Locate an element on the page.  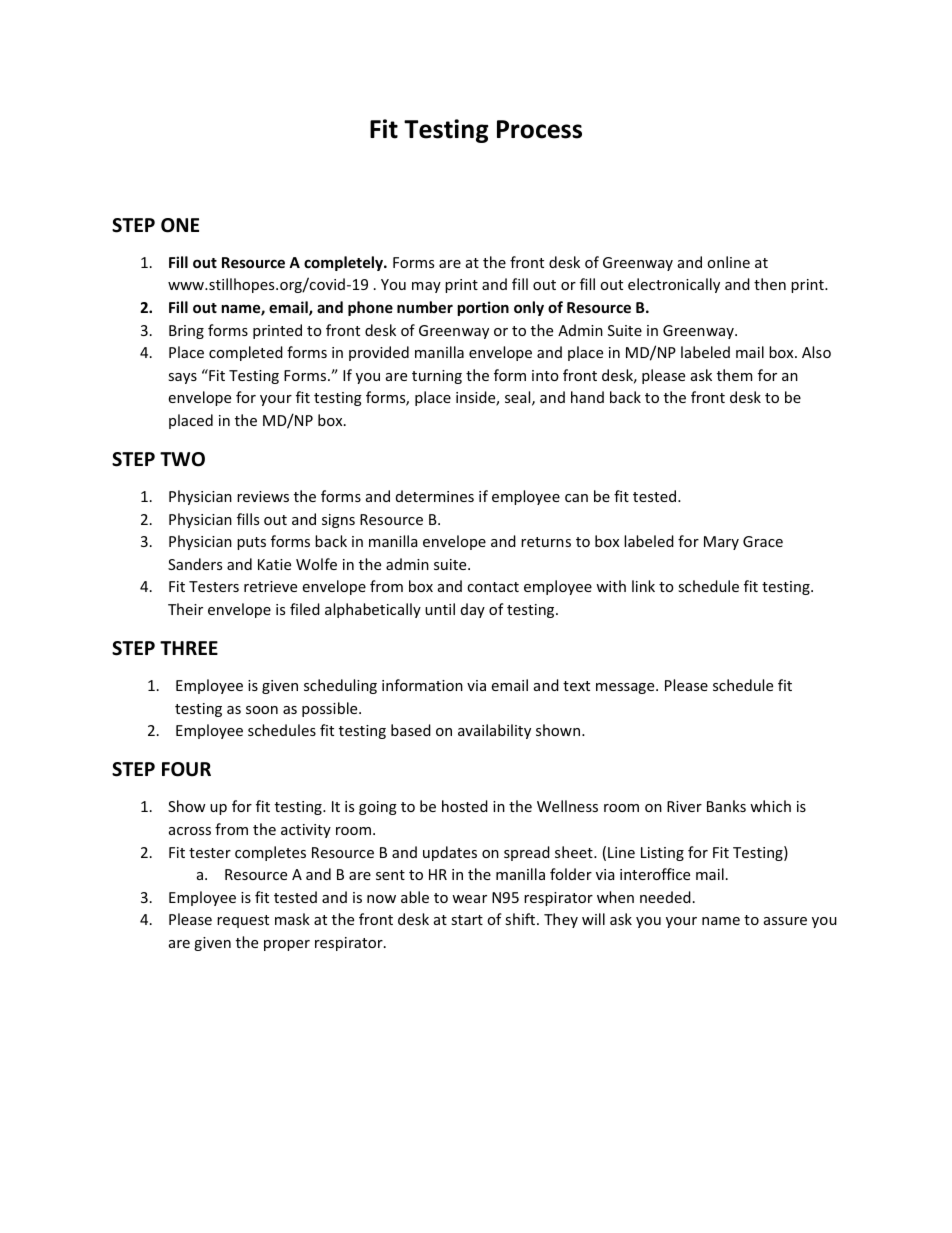
completed is located at coordinates (246, 353).
